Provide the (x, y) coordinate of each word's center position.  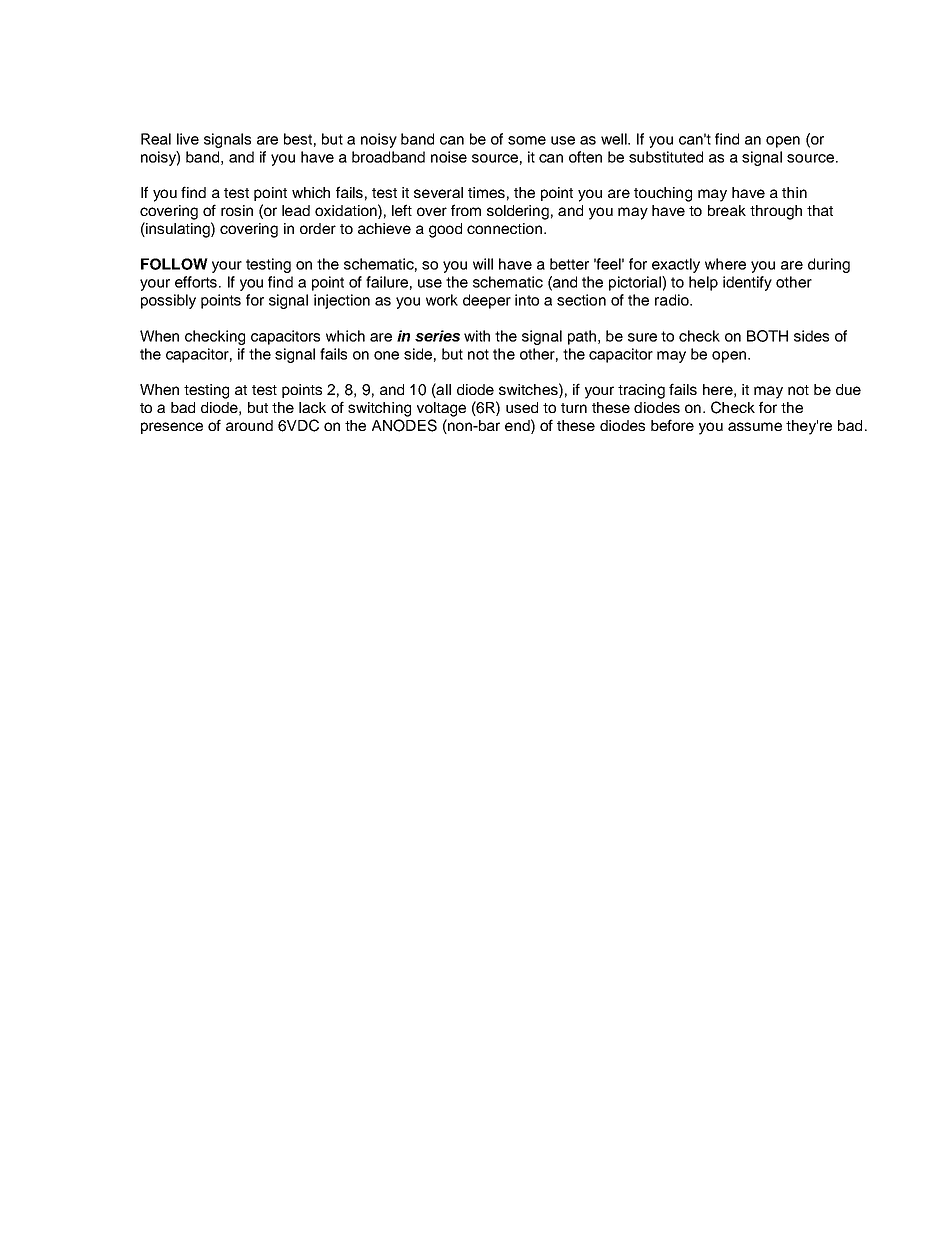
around (249, 425)
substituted (666, 157)
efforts (197, 282)
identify (747, 283)
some (527, 140)
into (527, 300)
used (522, 407)
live (188, 139)
